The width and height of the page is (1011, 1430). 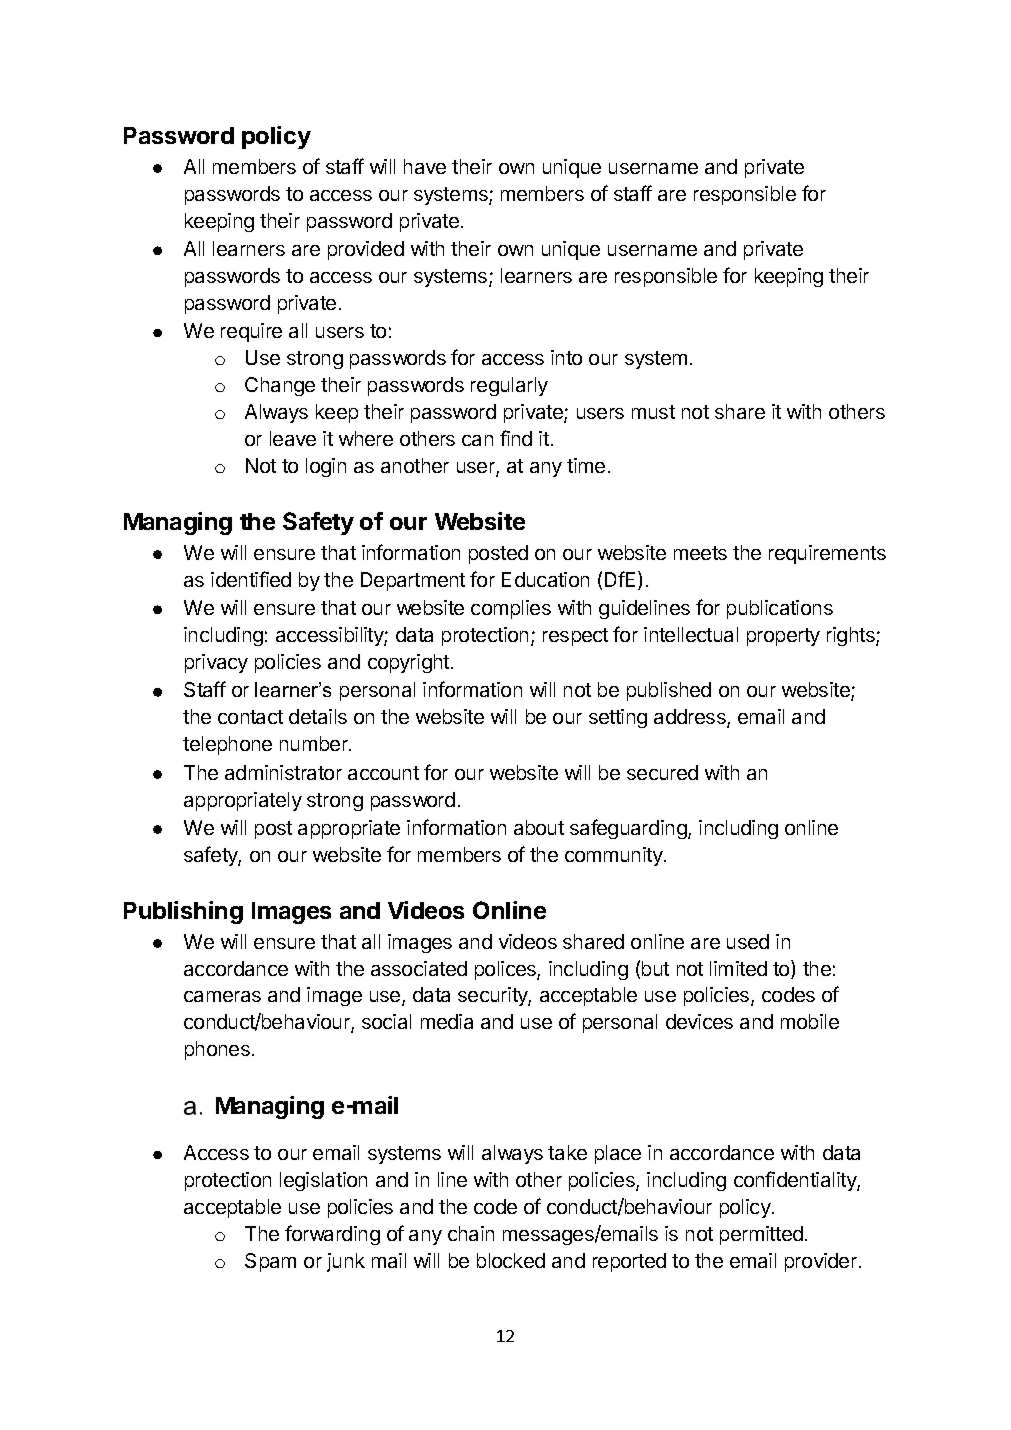 I want to click on address, so click(x=691, y=718).
